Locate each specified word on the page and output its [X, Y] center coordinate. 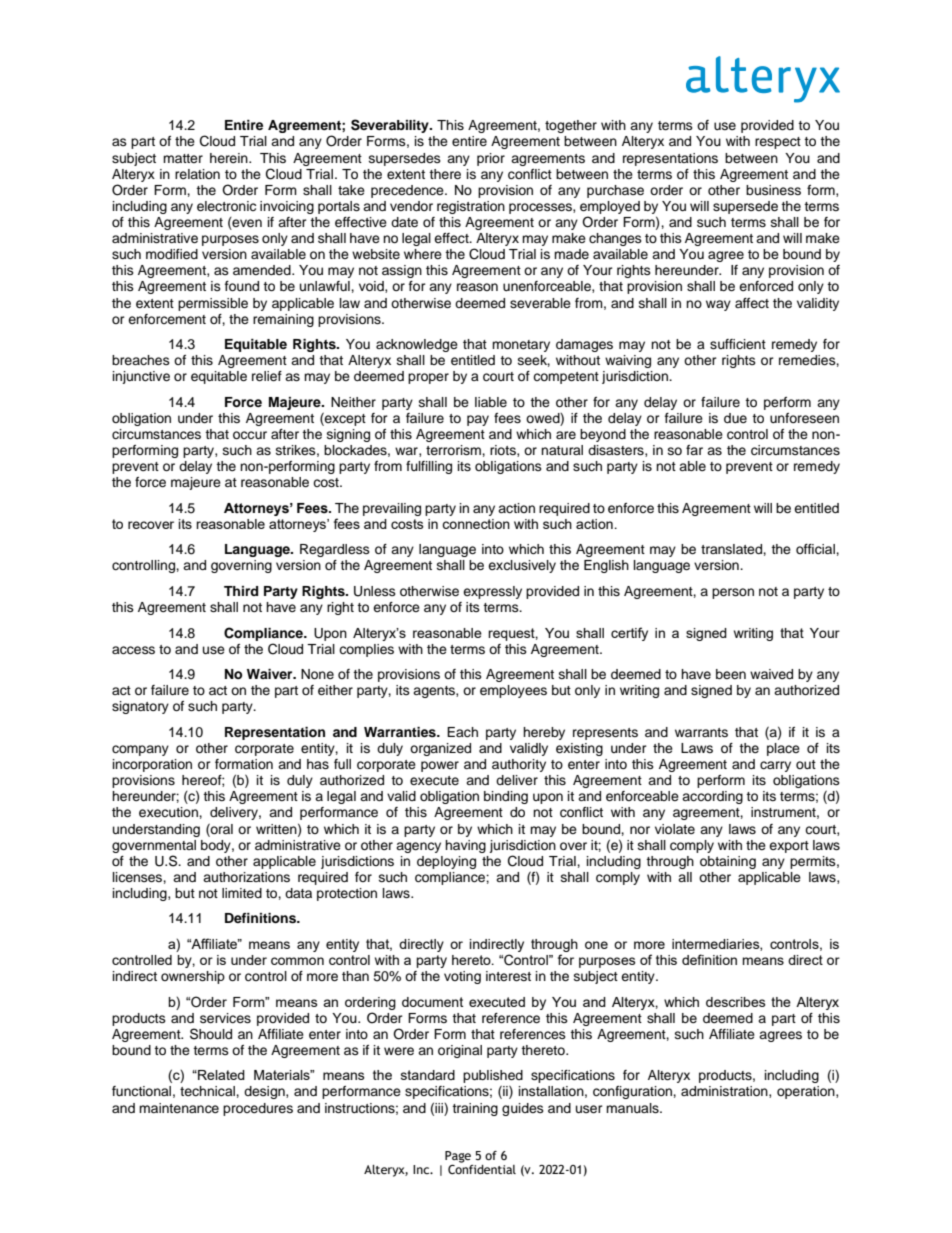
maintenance [179, 1108]
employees [513, 691]
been [731, 674]
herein [230, 158]
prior [491, 159]
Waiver [271, 674]
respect [778, 143]
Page [458, 1157]
